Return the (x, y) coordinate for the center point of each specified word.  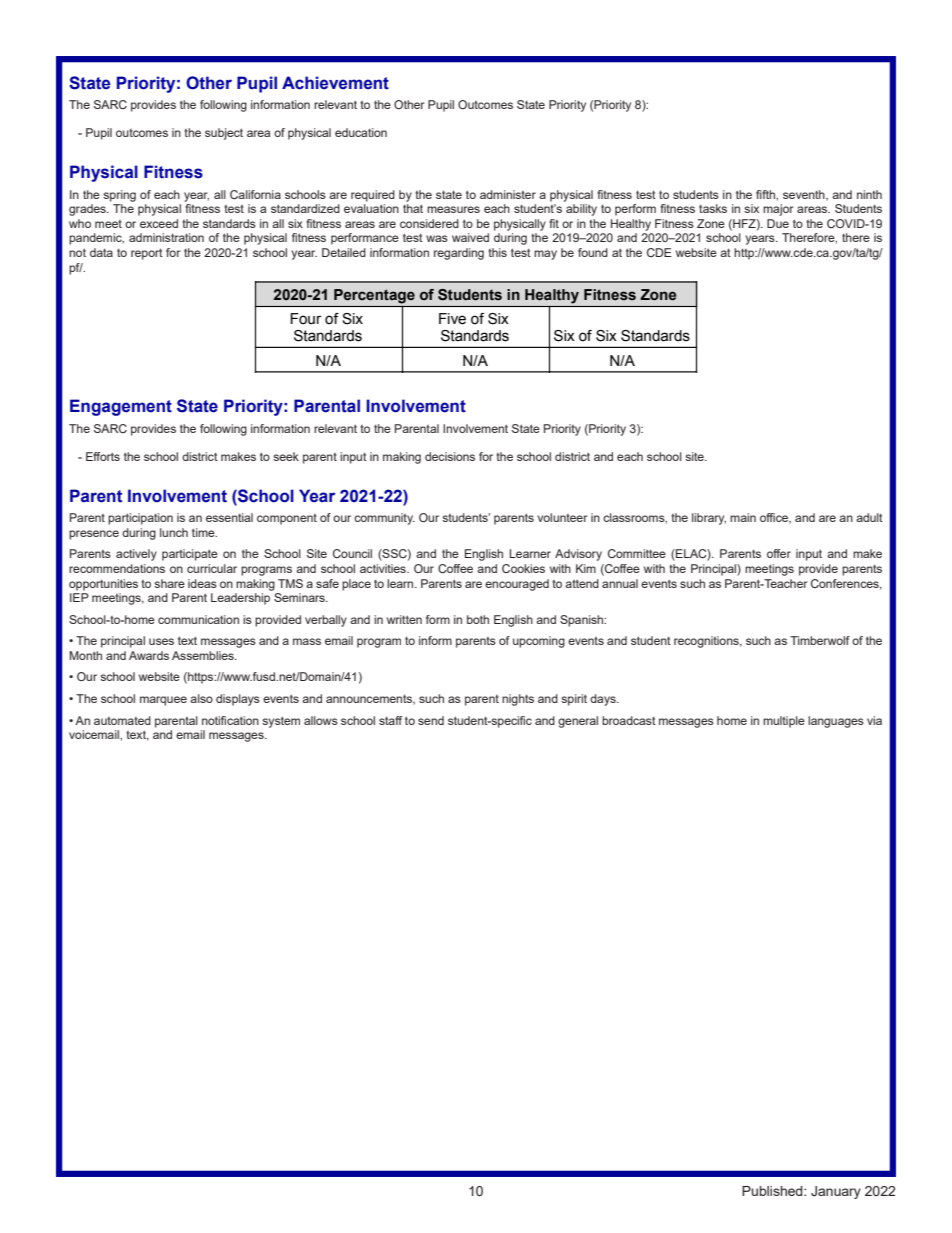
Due (778, 223)
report (147, 254)
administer (508, 194)
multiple (784, 722)
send (431, 720)
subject (224, 134)
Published (773, 1191)
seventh (805, 195)
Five (452, 319)
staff (391, 720)
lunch (174, 532)
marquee (163, 701)
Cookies (523, 568)
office (775, 518)
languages (836, 722)
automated (122, 720)
